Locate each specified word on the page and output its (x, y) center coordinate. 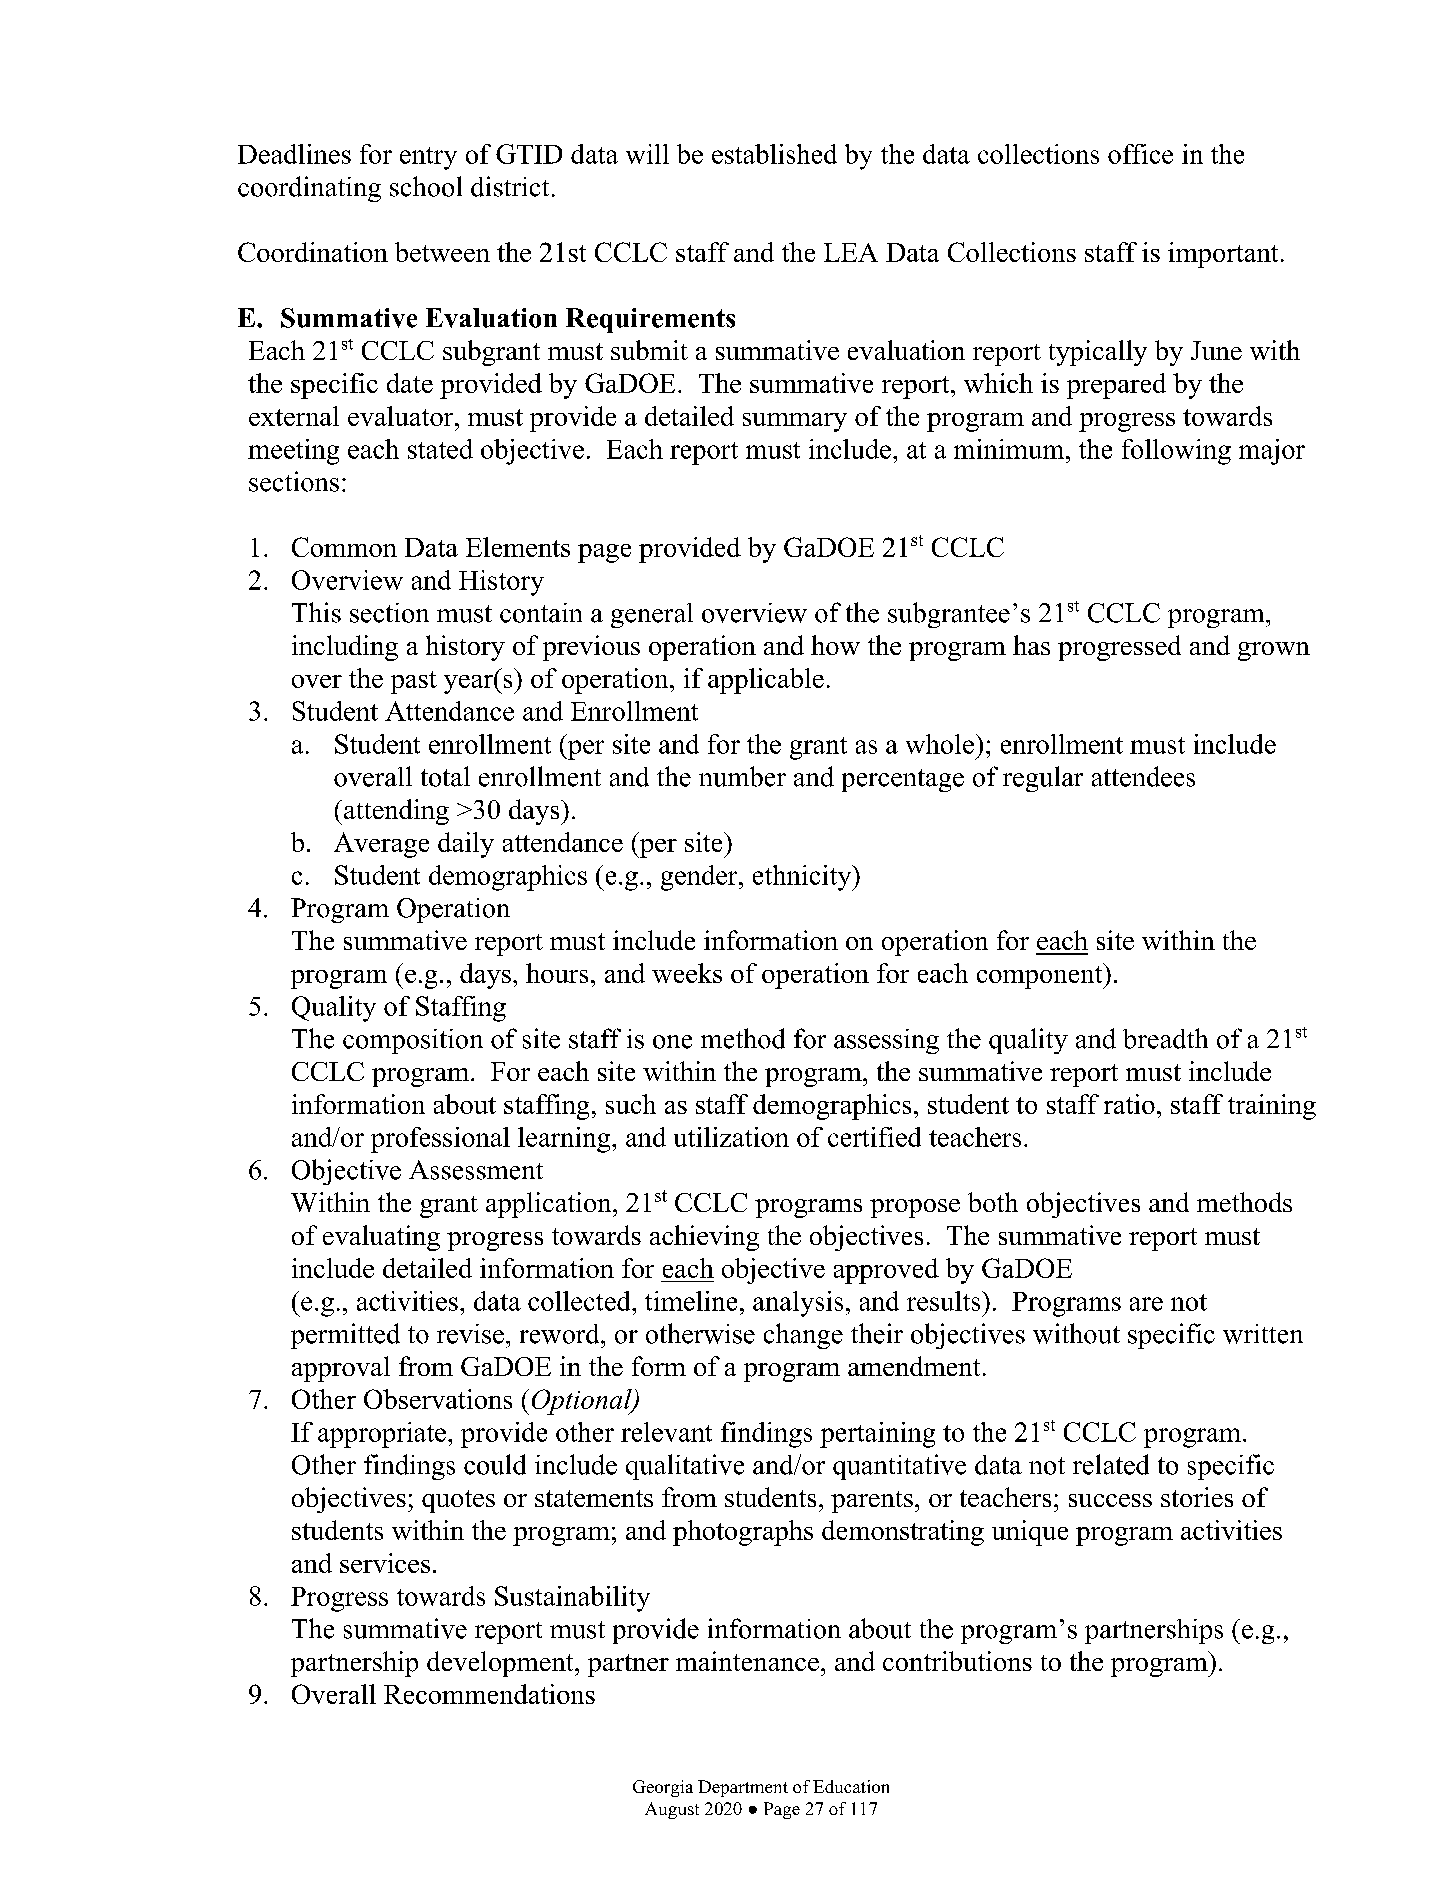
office (1140, 154)
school (426, 186)
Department (743, 1788)
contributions (957, 1661)
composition (413, 1041)
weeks (687, 973)
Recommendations (489, 1694)
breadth (1165, 1038)
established (774, 154)
